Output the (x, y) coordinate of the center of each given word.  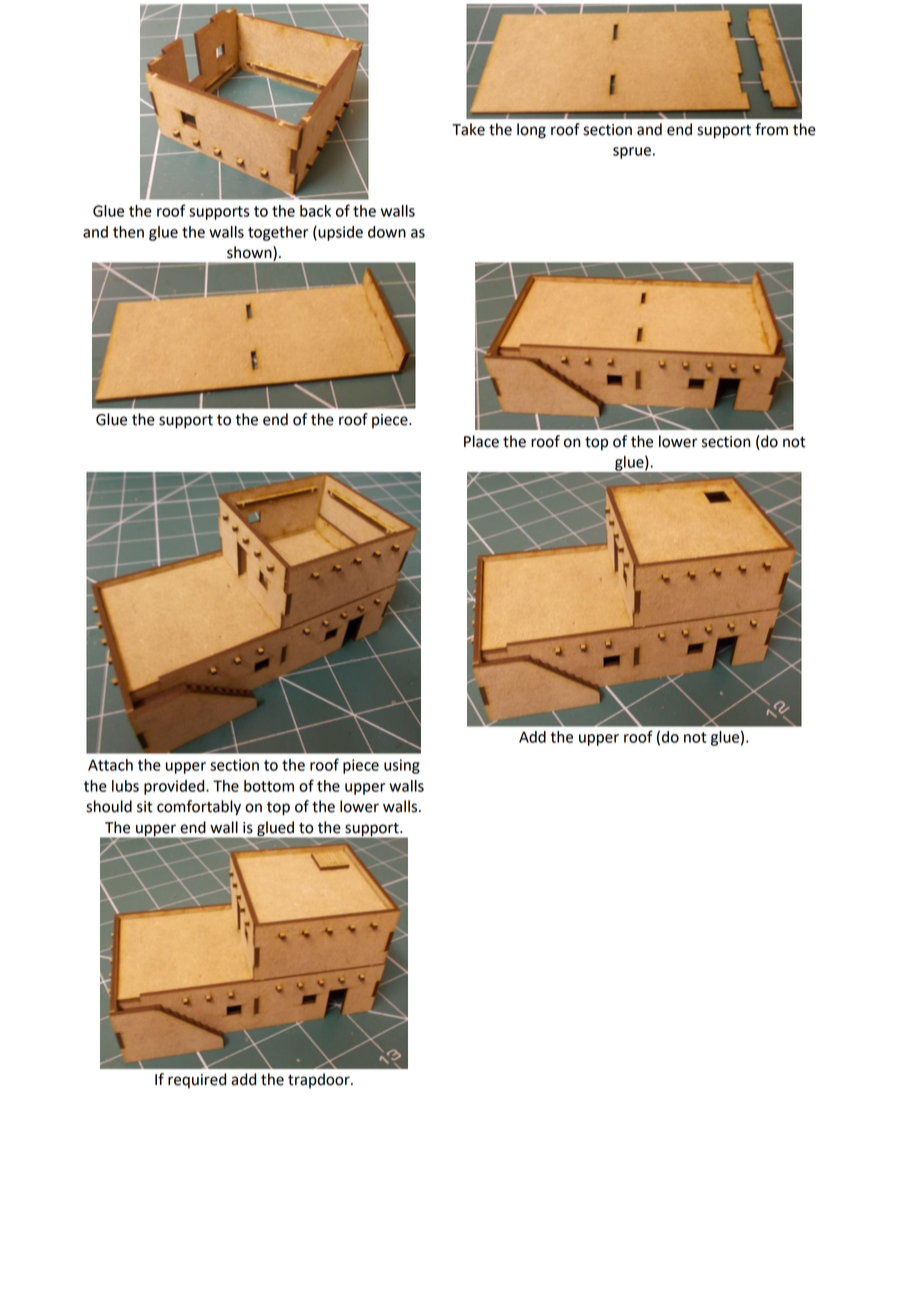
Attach (110, 765)
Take (468, 129)
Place (481, 441)
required (197, 1081)
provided (175, 787)
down (387, 232)
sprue (632, 153)
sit (145, 807)
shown (250, 253)
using (402, 766)
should (109, 806)
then (128, 232)
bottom (269, 786)
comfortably (199, 808)
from (771, 129)
